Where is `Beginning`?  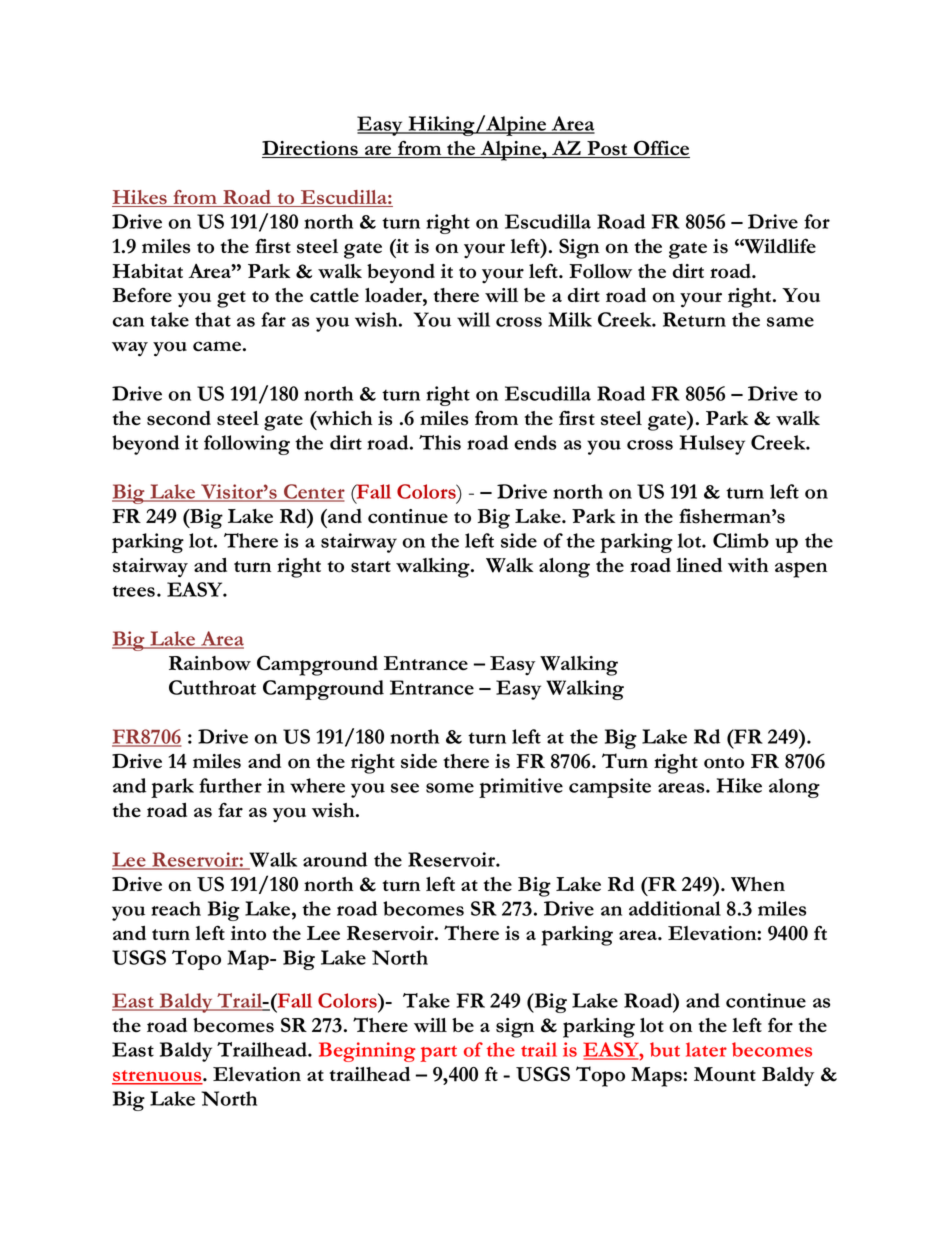 Beginning is located at coordinates (367, 1052).
